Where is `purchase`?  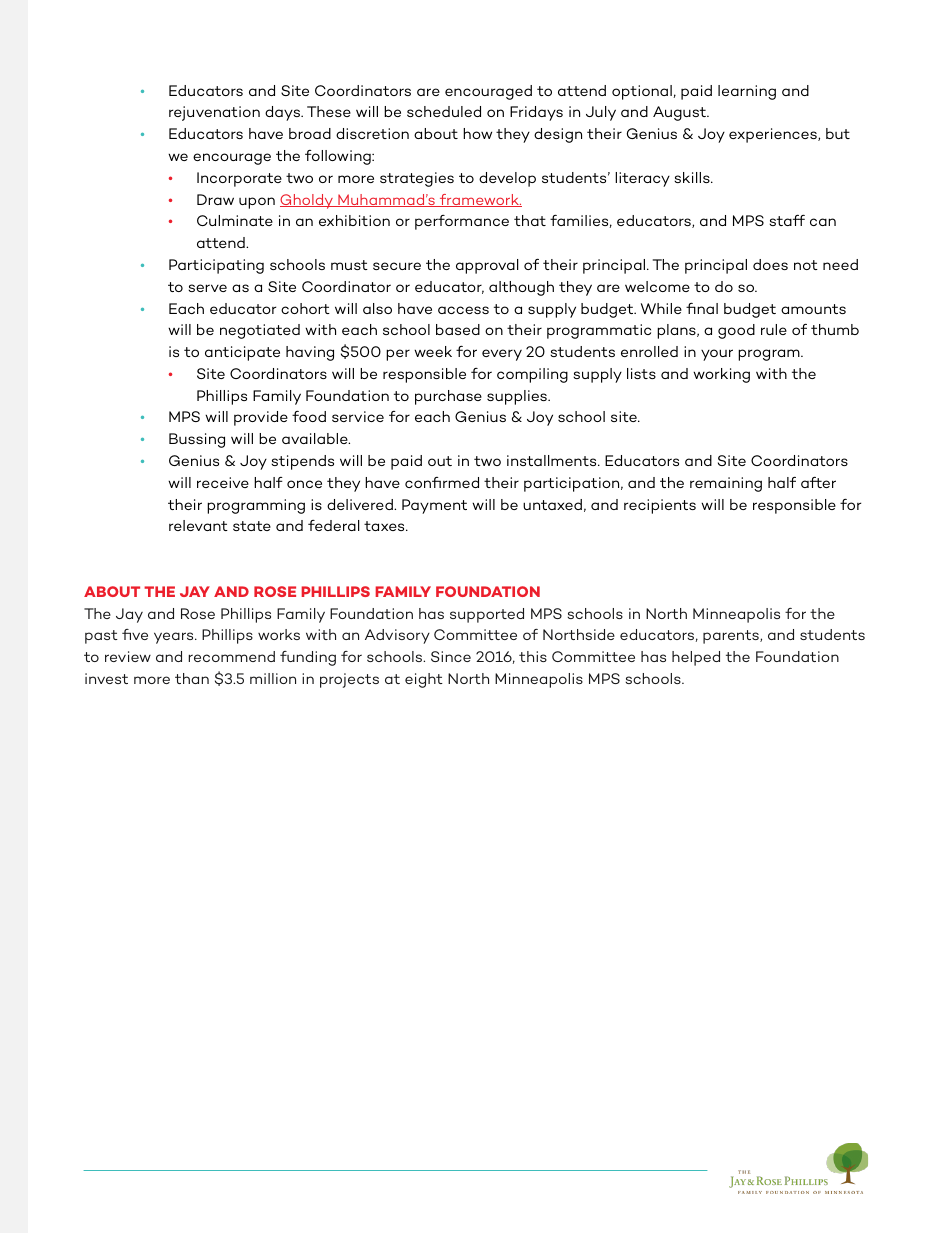
purchase is located at coordinates (448, 397).
